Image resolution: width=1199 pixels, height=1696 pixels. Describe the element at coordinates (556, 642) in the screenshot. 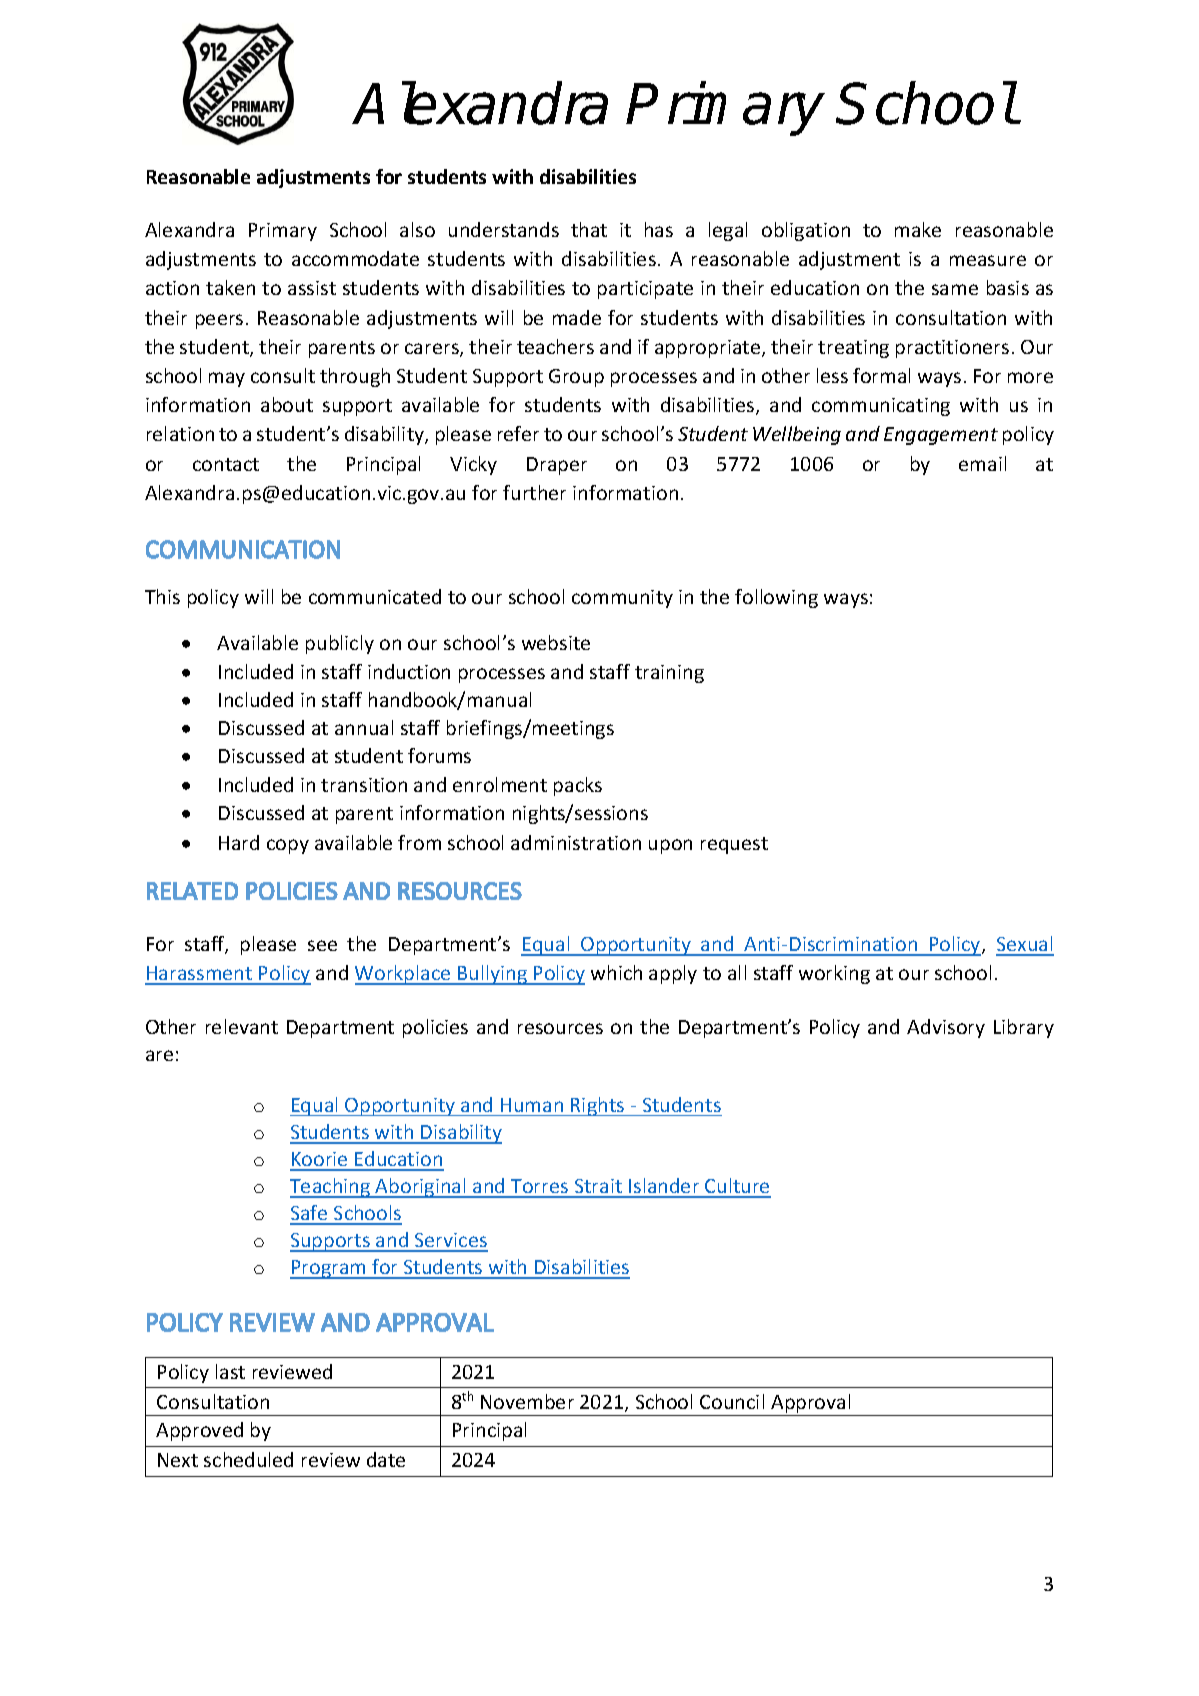

I see `website` at that location.
